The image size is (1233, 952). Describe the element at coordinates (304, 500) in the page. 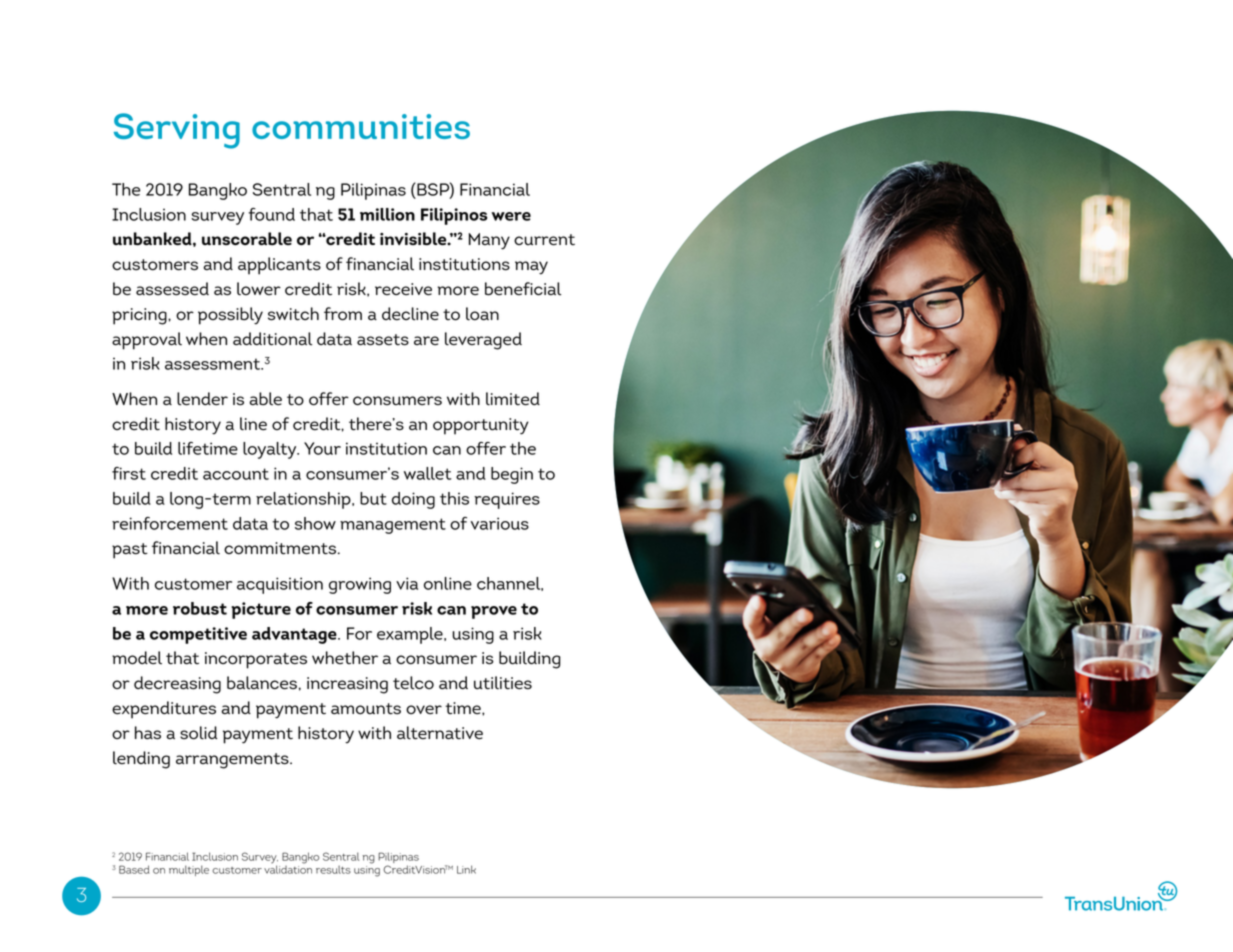

I see `relationship` at that location.
